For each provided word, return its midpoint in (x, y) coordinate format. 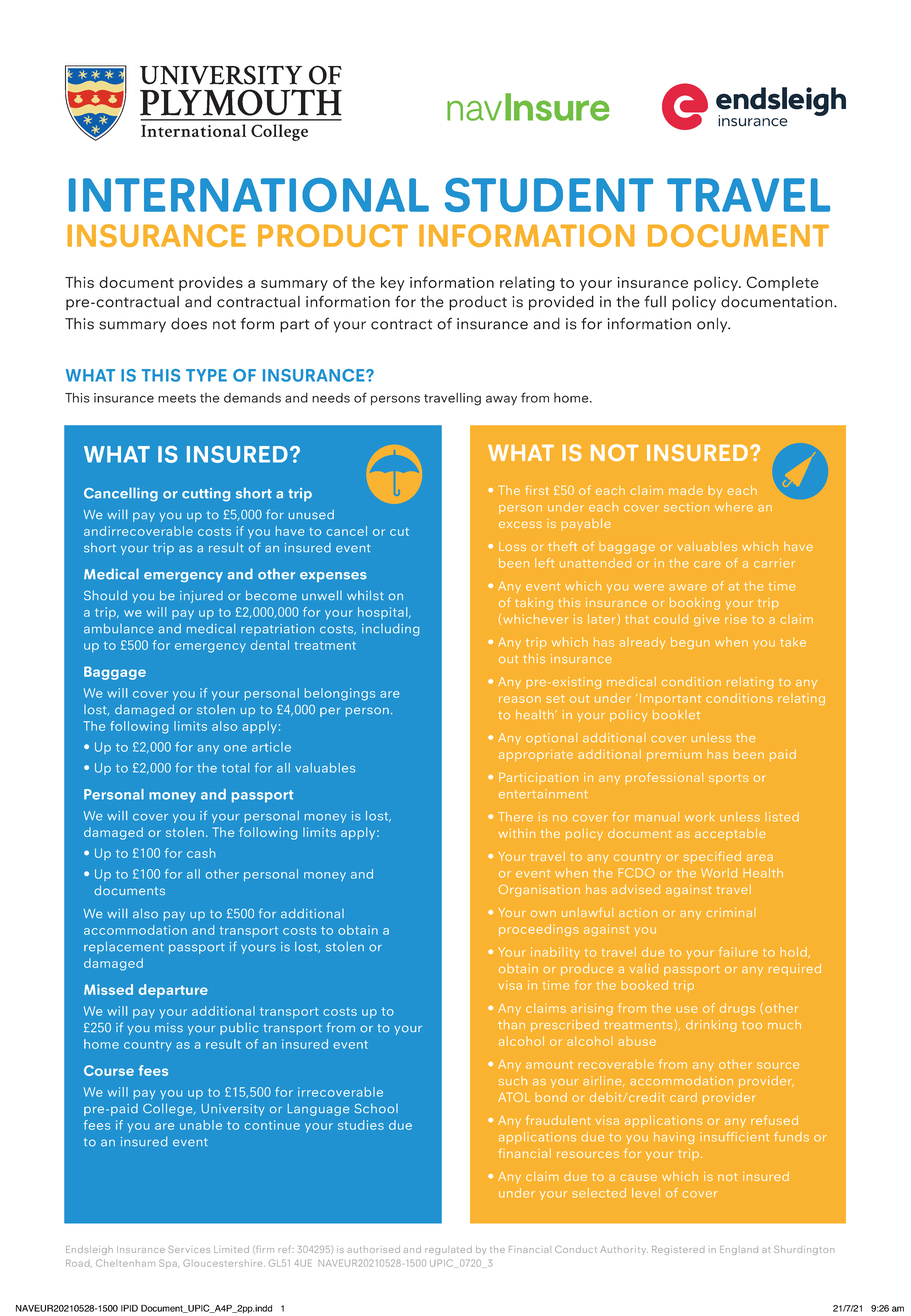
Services (189, 1249)
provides (211, 283)
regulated (448, 1250)
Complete (782, 283)
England (739, 1250)
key (392, 283)
